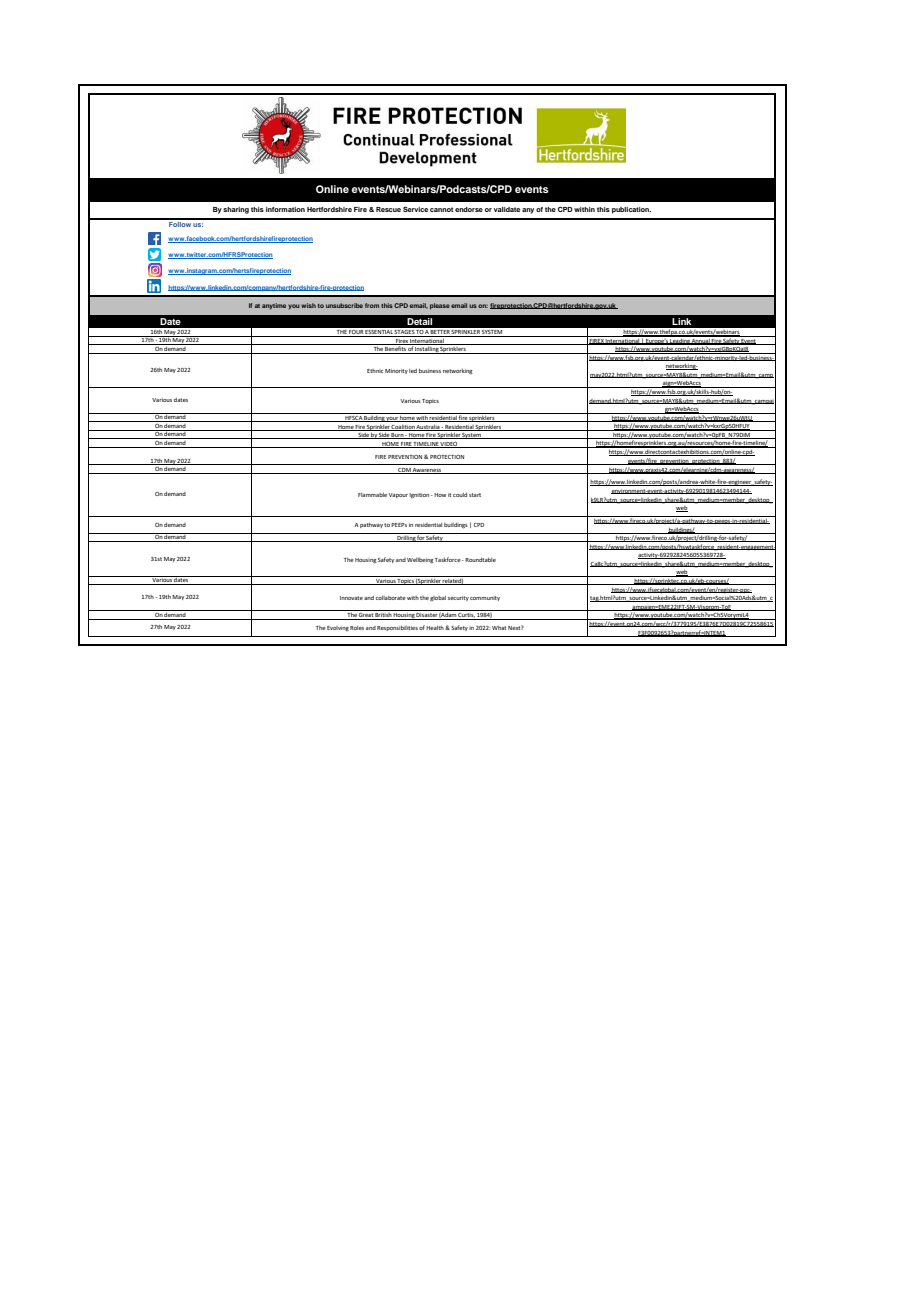 The height and width of the image is (1308, 924). Describe the element at coordinates (338, 628) in the image. I see `Evolving` at that location.
